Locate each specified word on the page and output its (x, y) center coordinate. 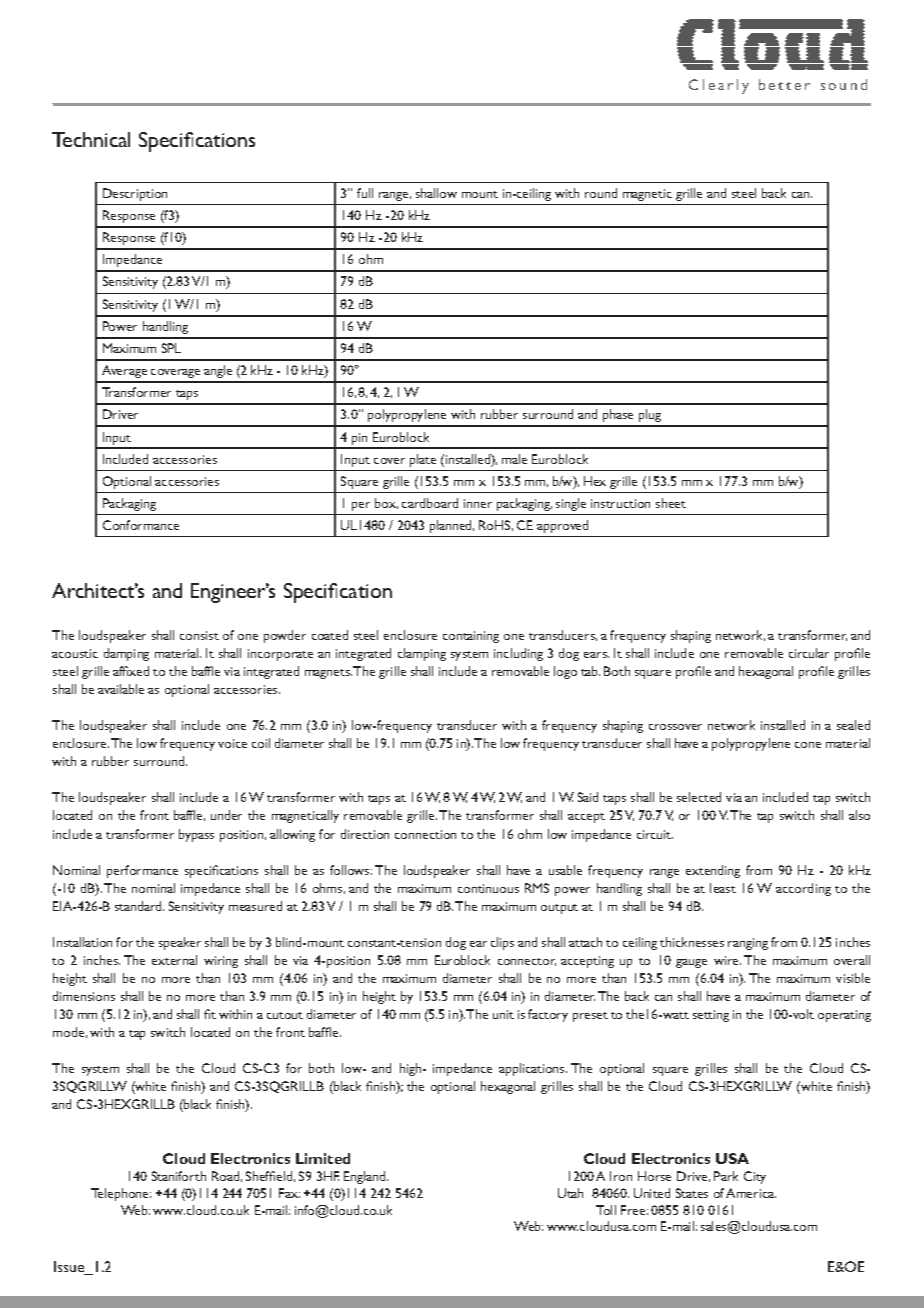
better (784, 84)
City (755, 1177)
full (365, 193)
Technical (91, 139)
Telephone (121, 1194)
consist (199, 635)
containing (471, 637)
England (366, 1177)
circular (809, 653)
